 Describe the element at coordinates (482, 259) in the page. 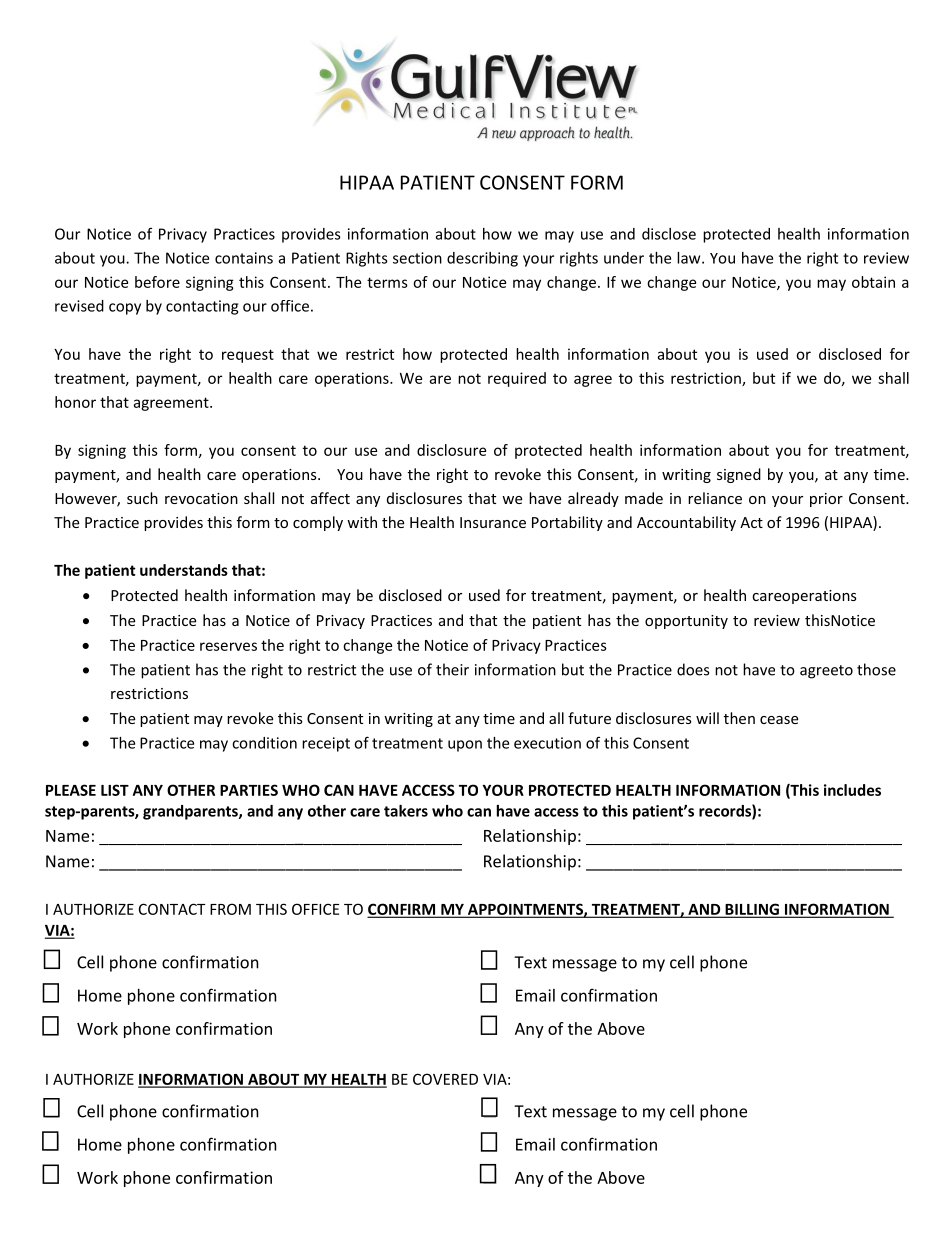

I see `describing` at that location.
